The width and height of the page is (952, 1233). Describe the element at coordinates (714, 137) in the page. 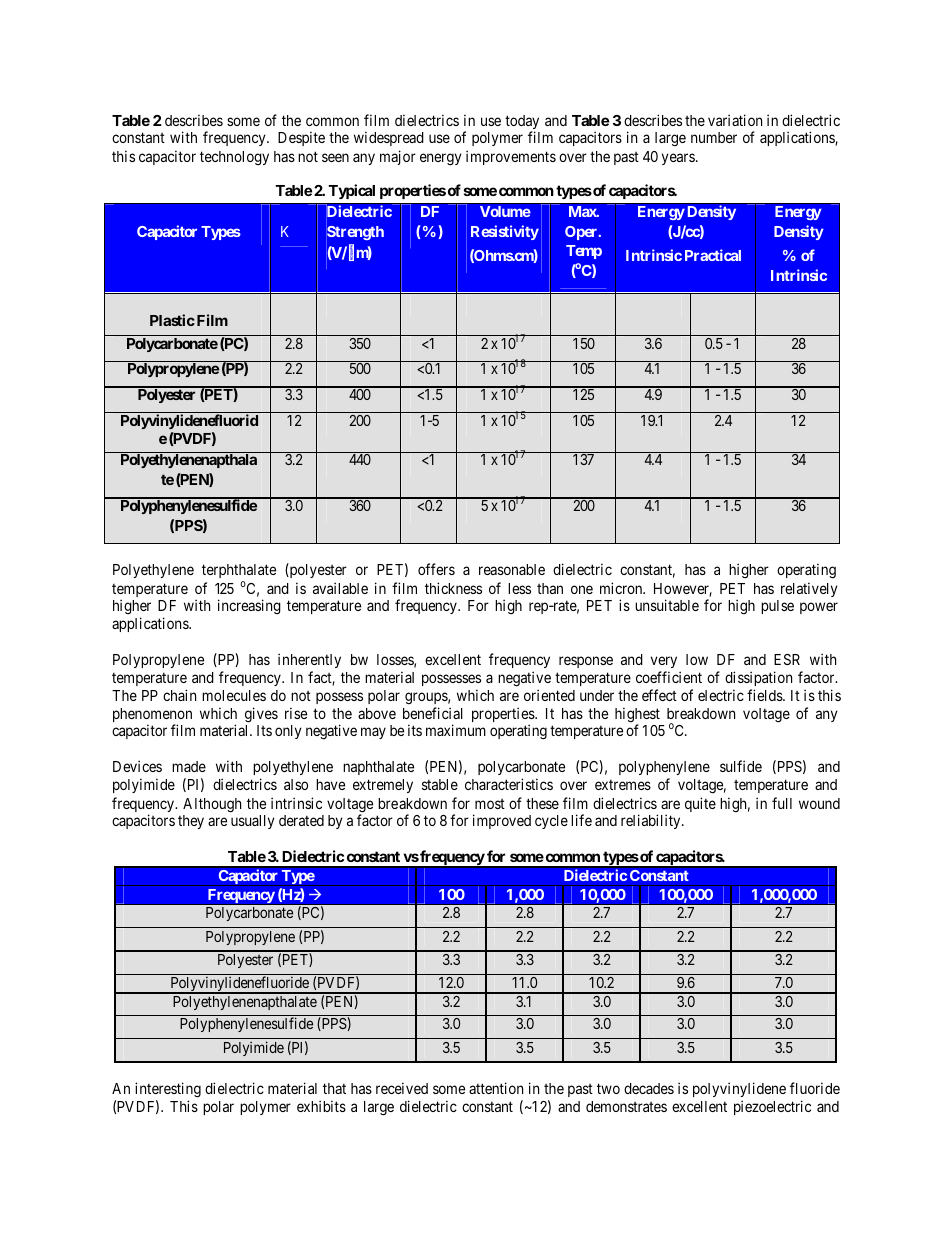

I see `number` at that location.
